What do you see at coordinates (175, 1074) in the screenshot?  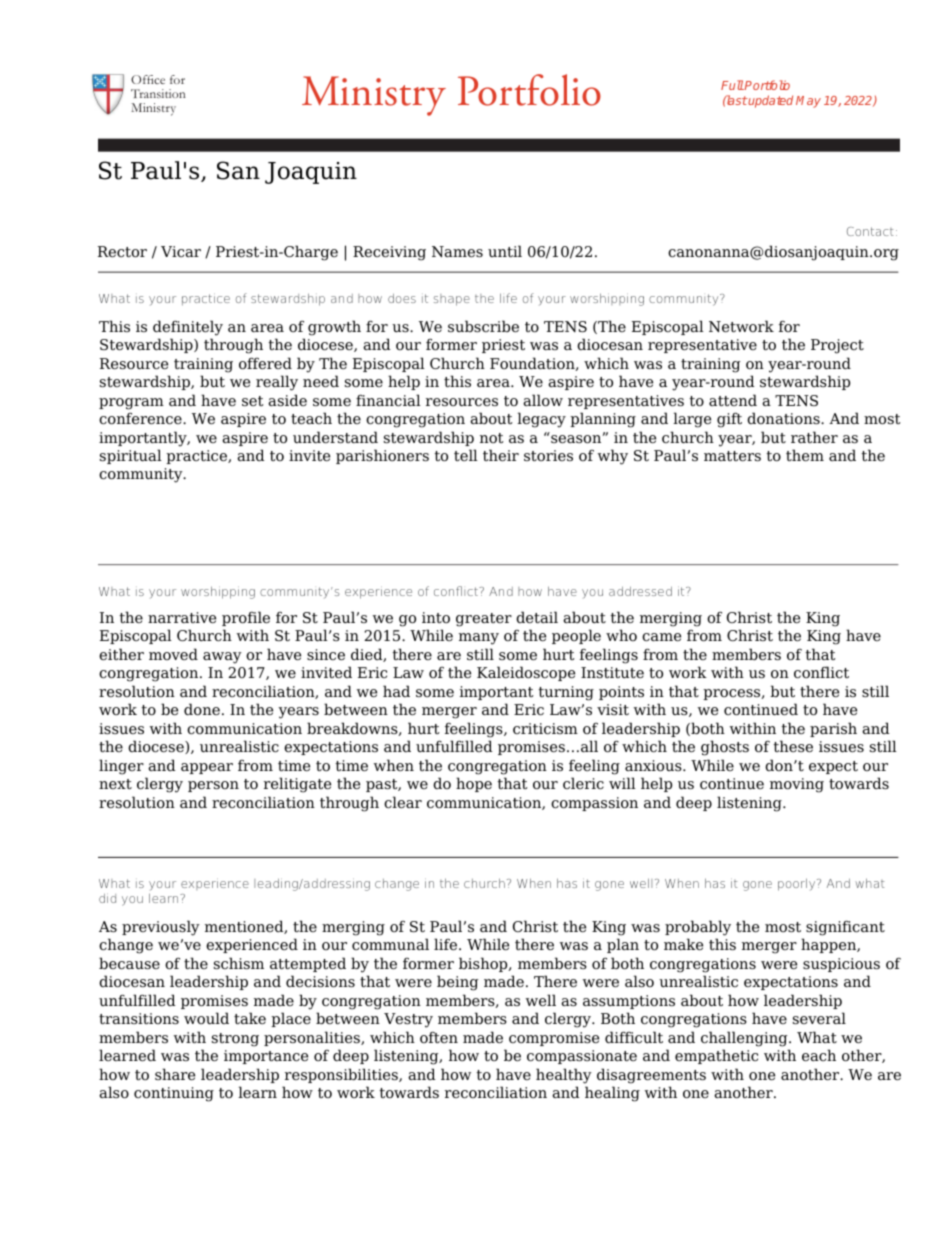 I see `share` at bounding box center [175, 1074].
